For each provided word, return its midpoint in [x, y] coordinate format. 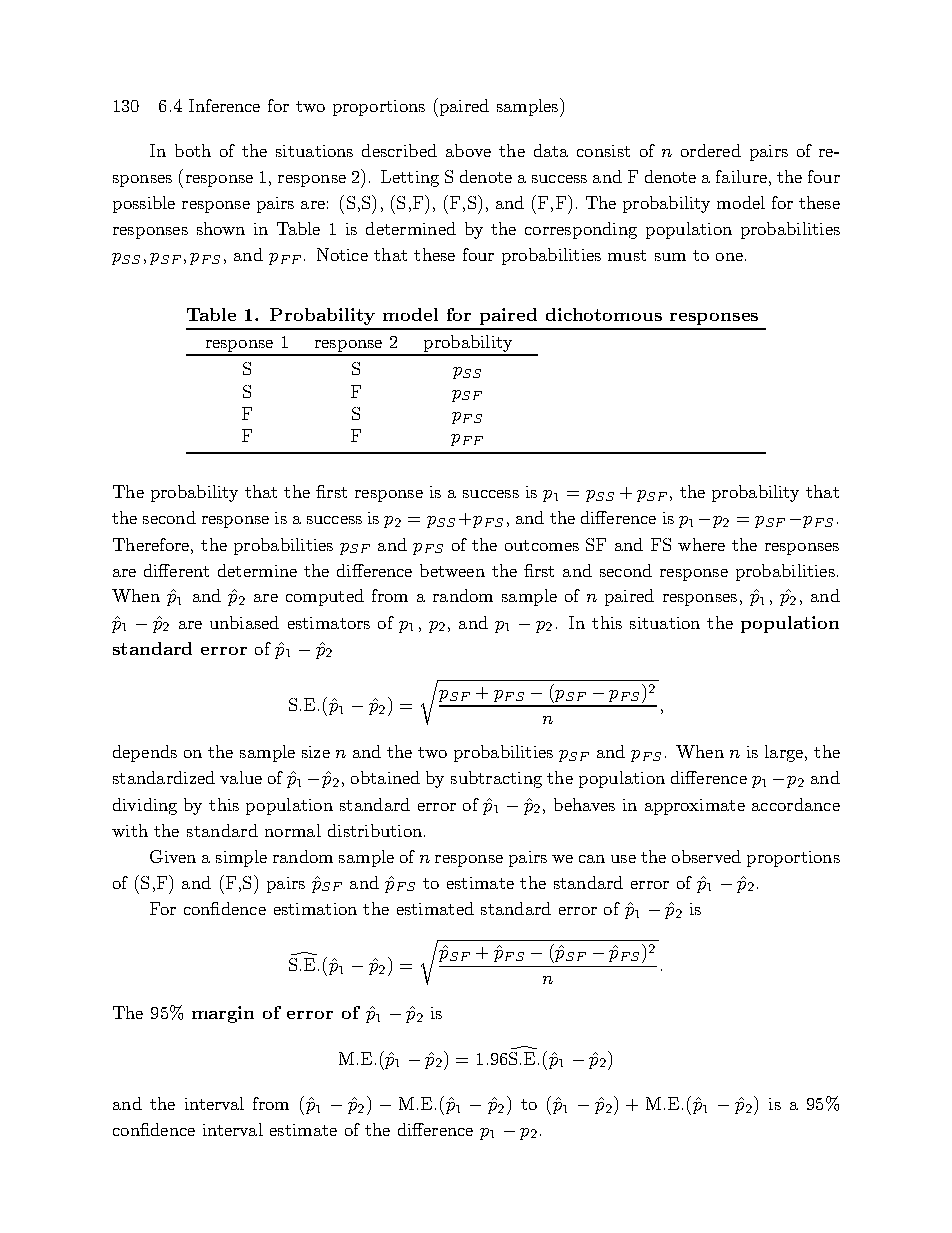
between [452, 570]
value [241, 777]
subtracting [496, 779]
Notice [342, 254]
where [701, 544]
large [784, 753]
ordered [711, 150]
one [729, 257]
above [468, 150]
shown [221, 228]
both [193, 150]
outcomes [542, 545]
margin [223, 1014]
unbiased [244, 622]
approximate [695, 807]
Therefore [152, 544]
